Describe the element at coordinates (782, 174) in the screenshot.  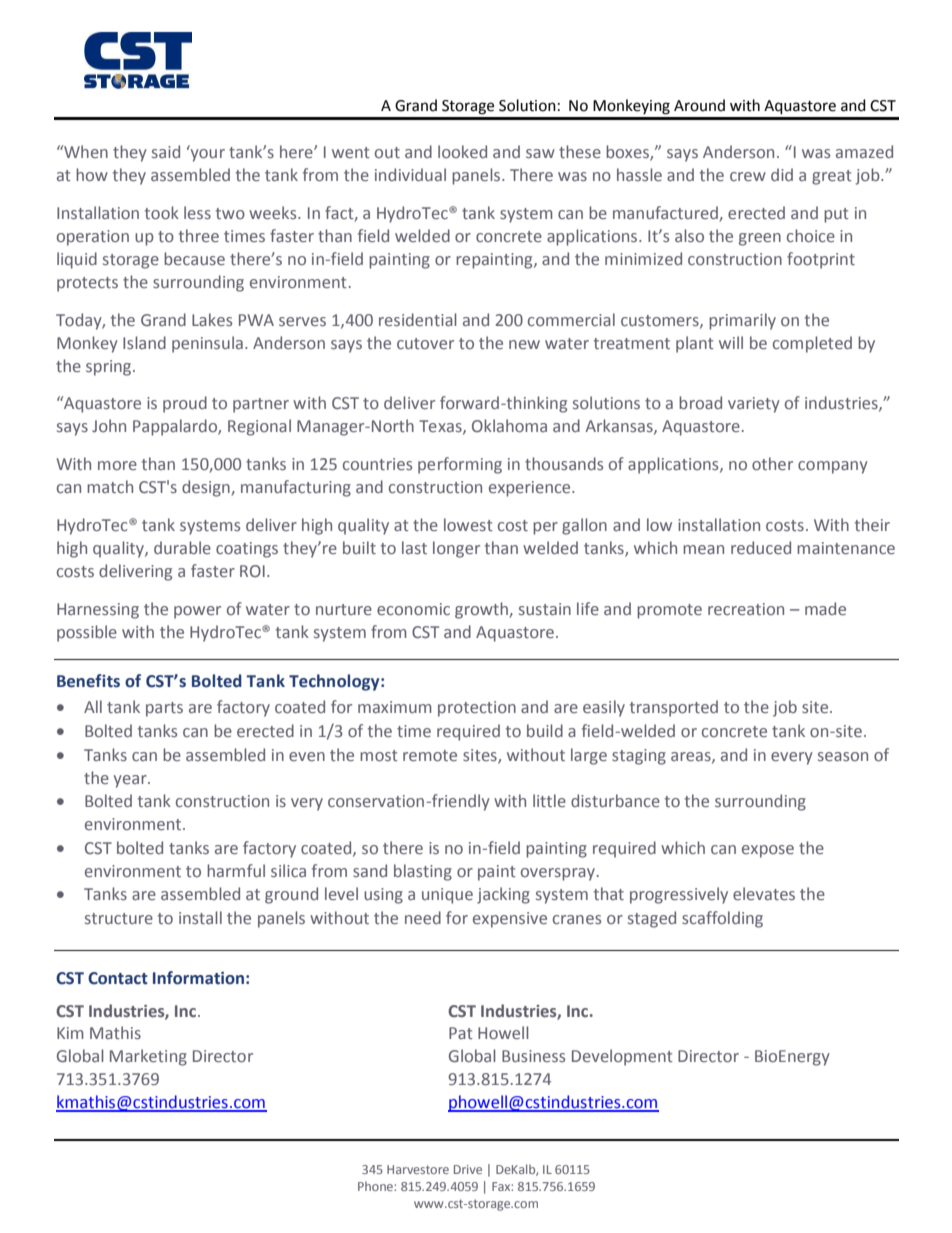
I see `did` at that location.
